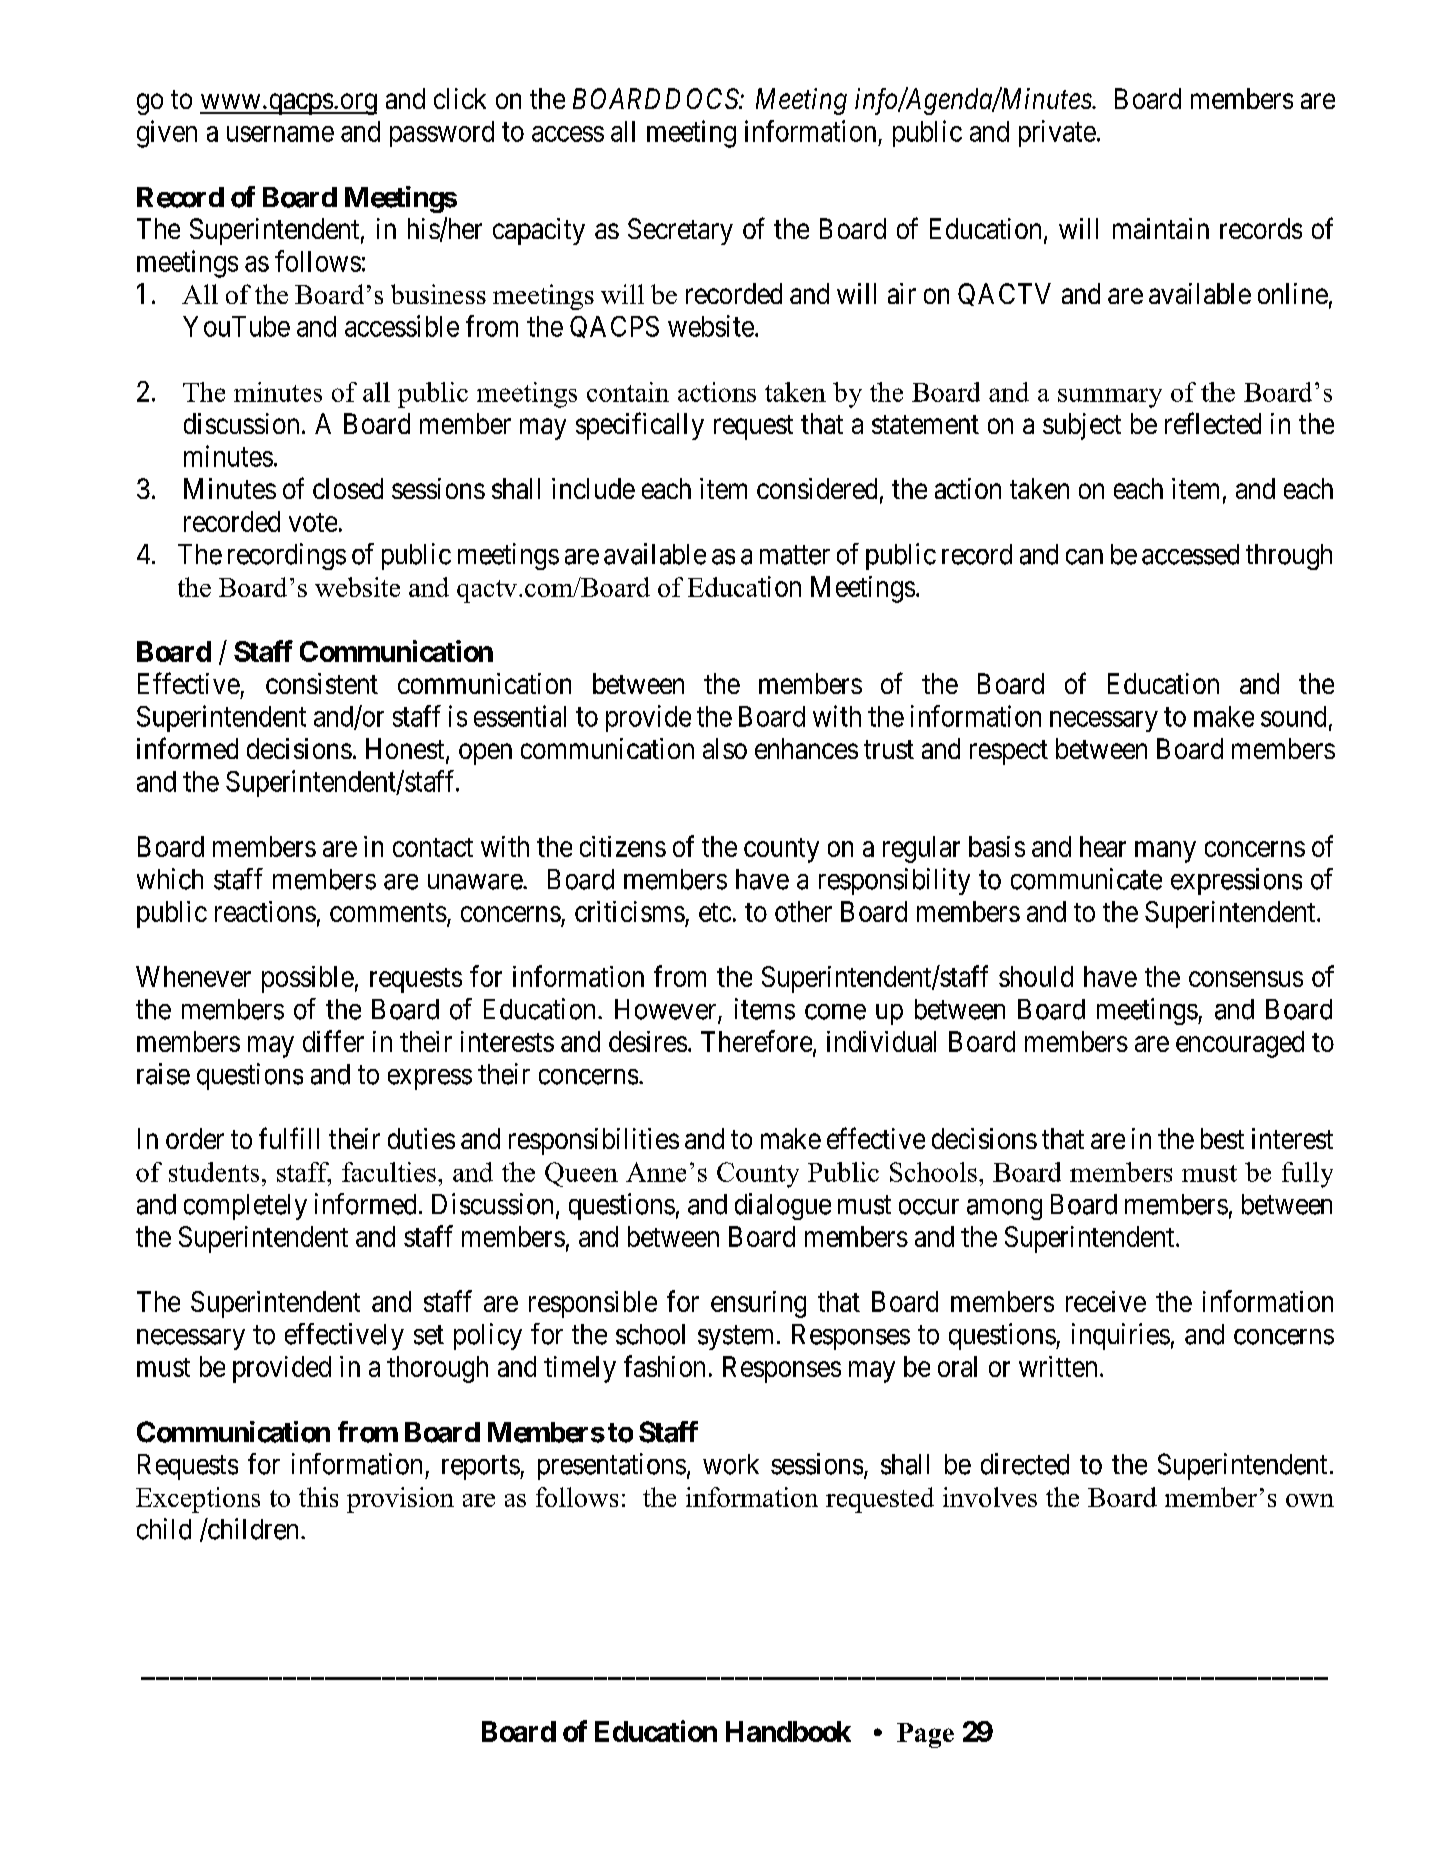 Image resolution: width=1441 pixels, height=1865 pixels. Describe the element at coordinates (429, 1335) in the document. I see `set` at that location.
